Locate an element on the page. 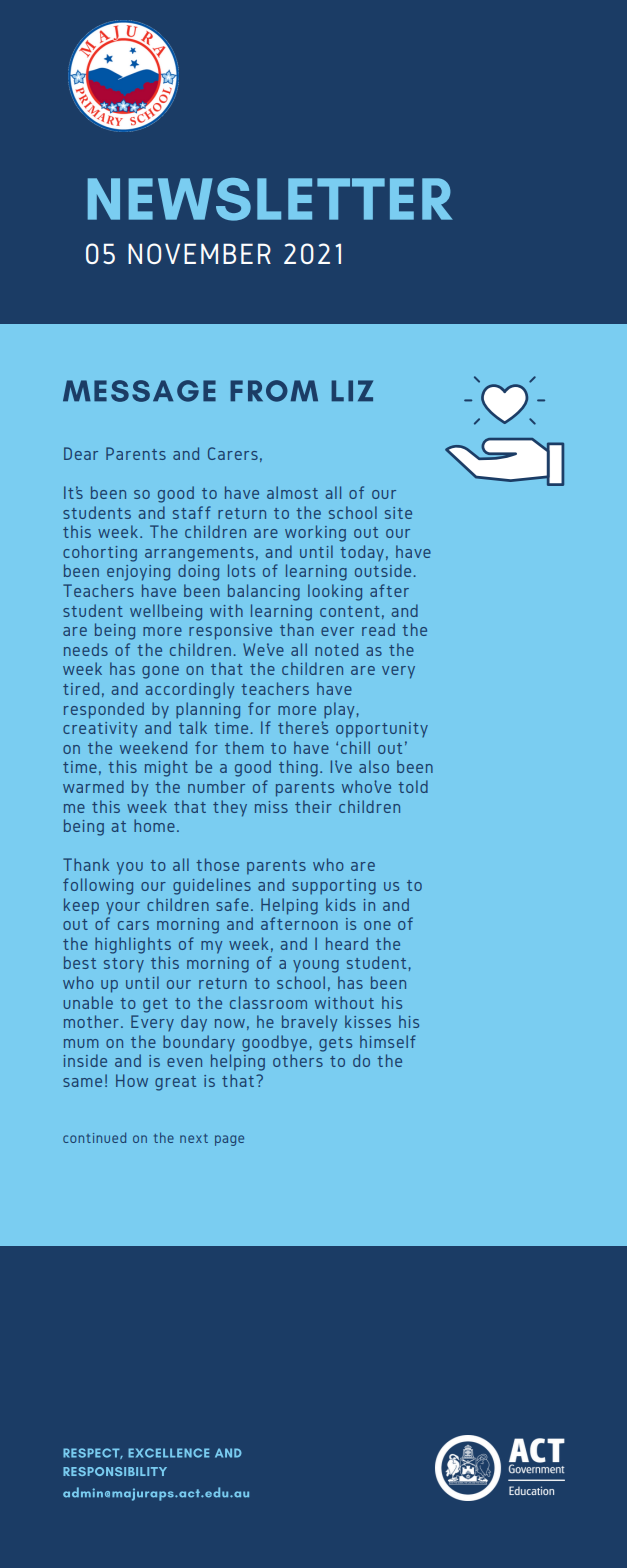  NEWSLETTER is located at coordinates (270, 199).
